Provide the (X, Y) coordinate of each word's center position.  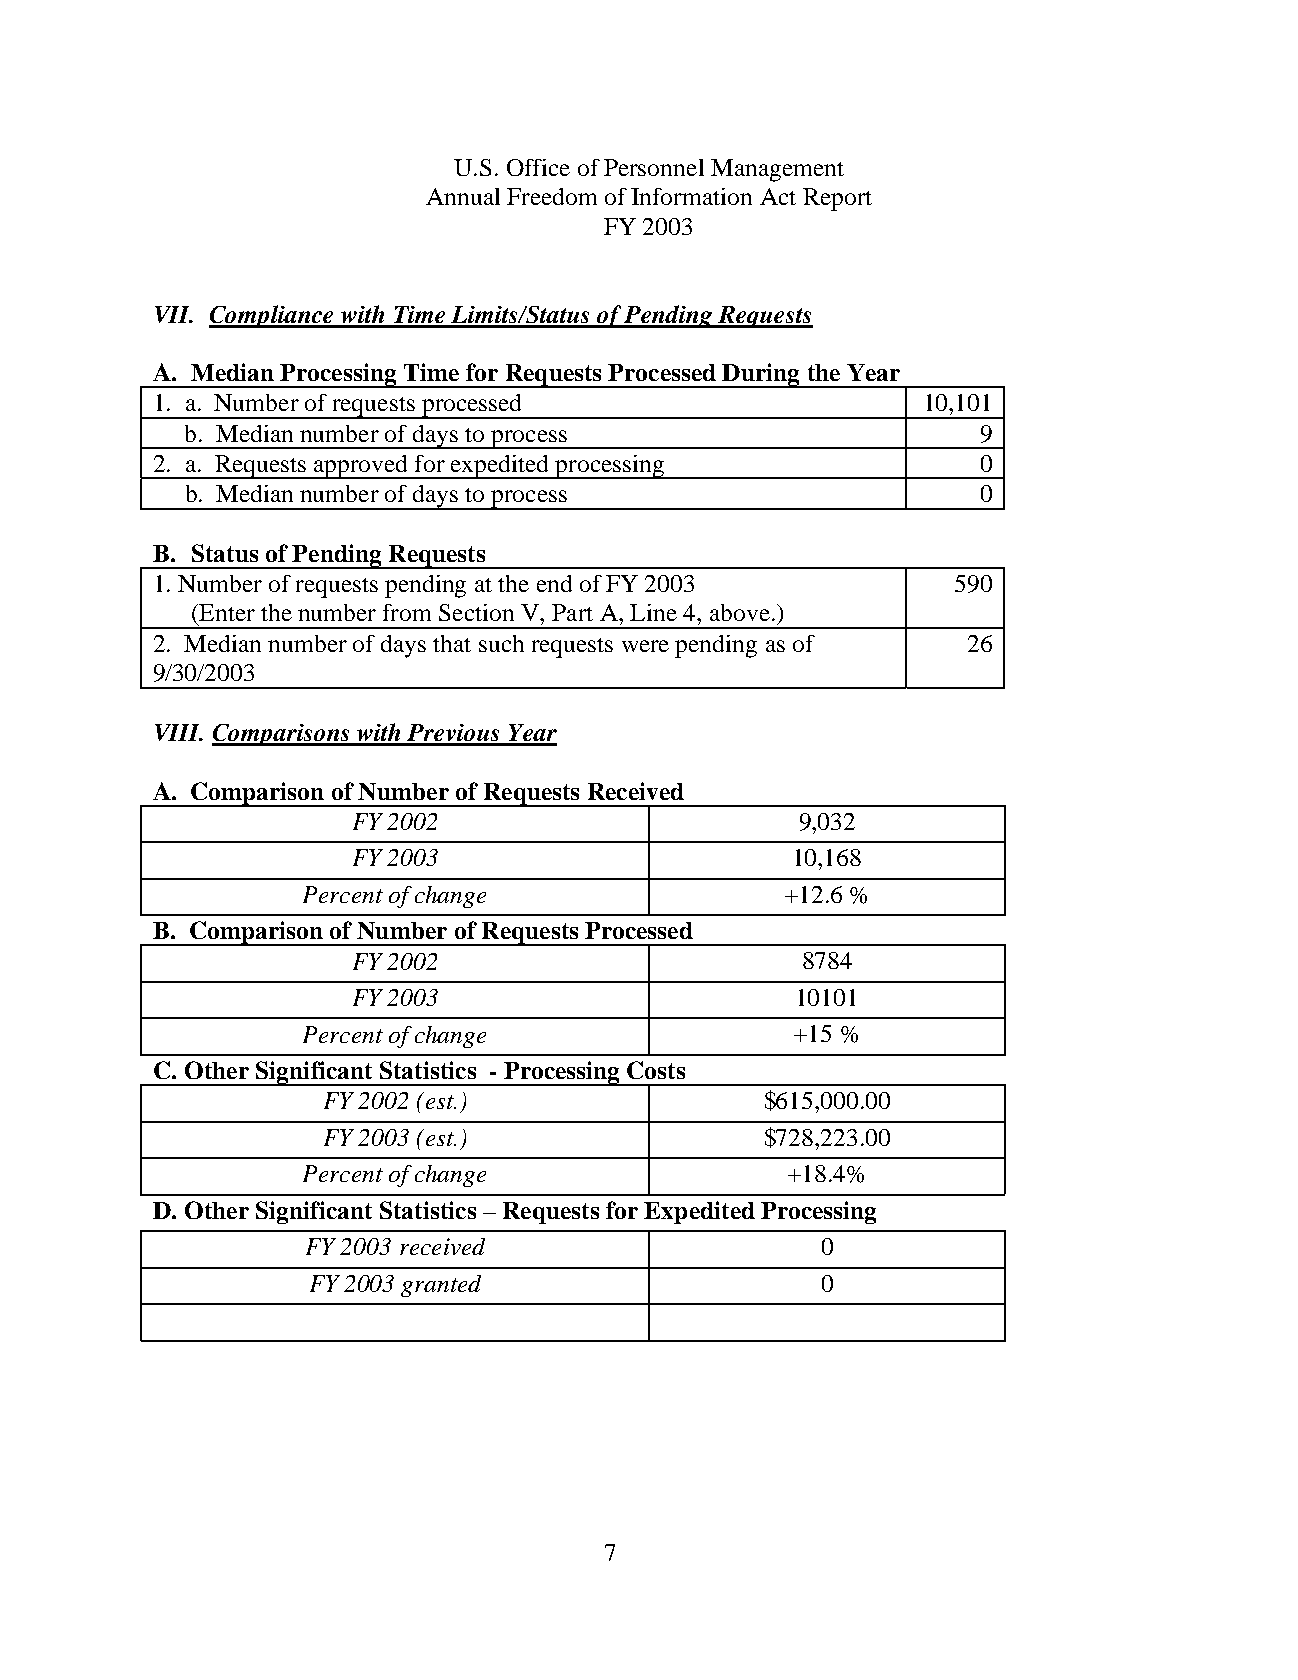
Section (476, 612)
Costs (656, 1070)
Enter (226, 612)
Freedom (552, 196)
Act (778, 196)
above (740, 612)
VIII (178, 732)
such (501, 643)
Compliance (272, 316)
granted (441, 1286)
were (645, 646)
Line (653, 612)
